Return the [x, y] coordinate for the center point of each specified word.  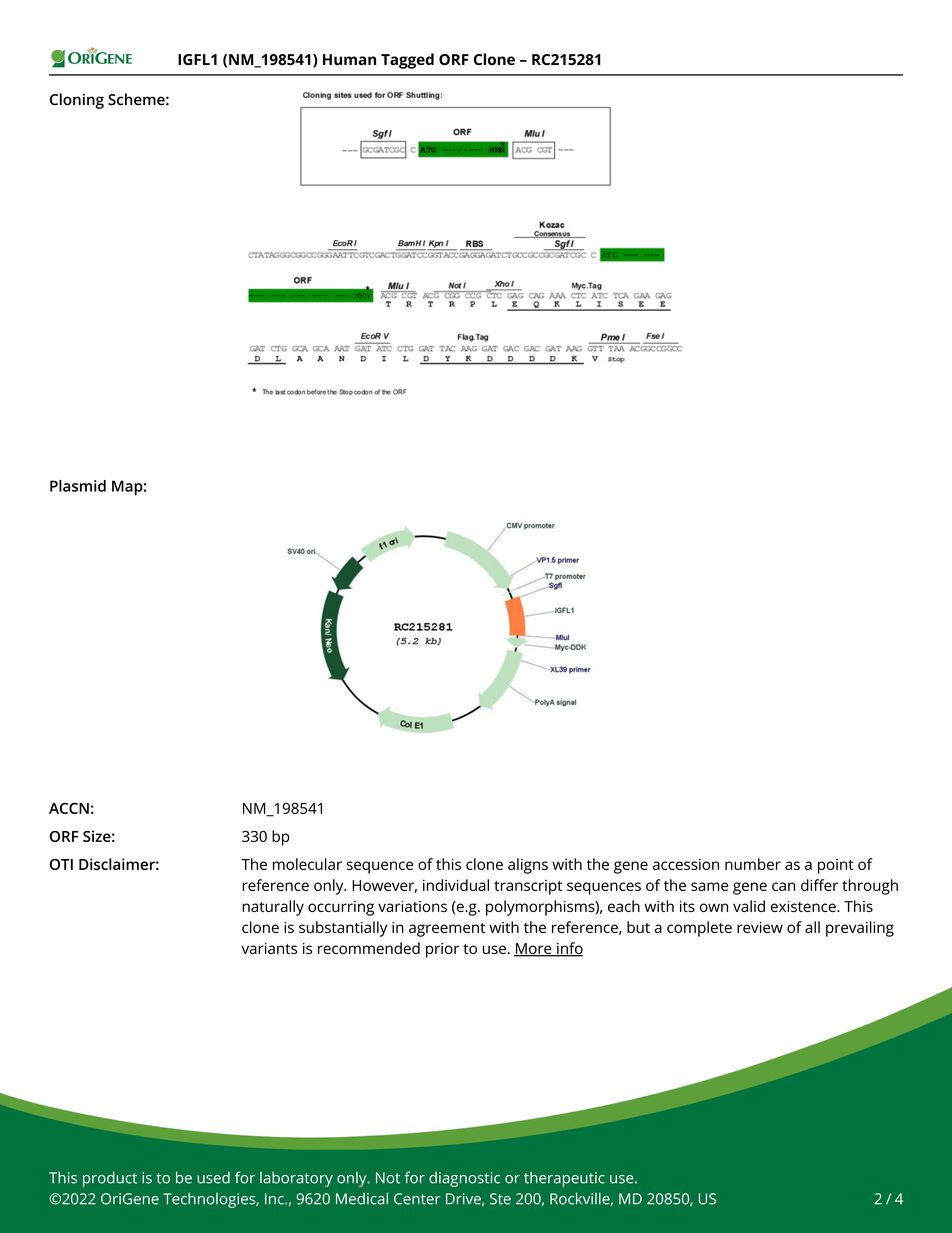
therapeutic [564, 1179]
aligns [528, 866]
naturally [273, 908]
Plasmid [78, 486]
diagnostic [464, 1179]
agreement [447, 930]
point [836, 866]
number [753, 864]
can [783, 886]
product [110, 1179]
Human [349, 59]
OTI [61, 864]
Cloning [77, 101]
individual [456, 885]
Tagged [407, 61]
